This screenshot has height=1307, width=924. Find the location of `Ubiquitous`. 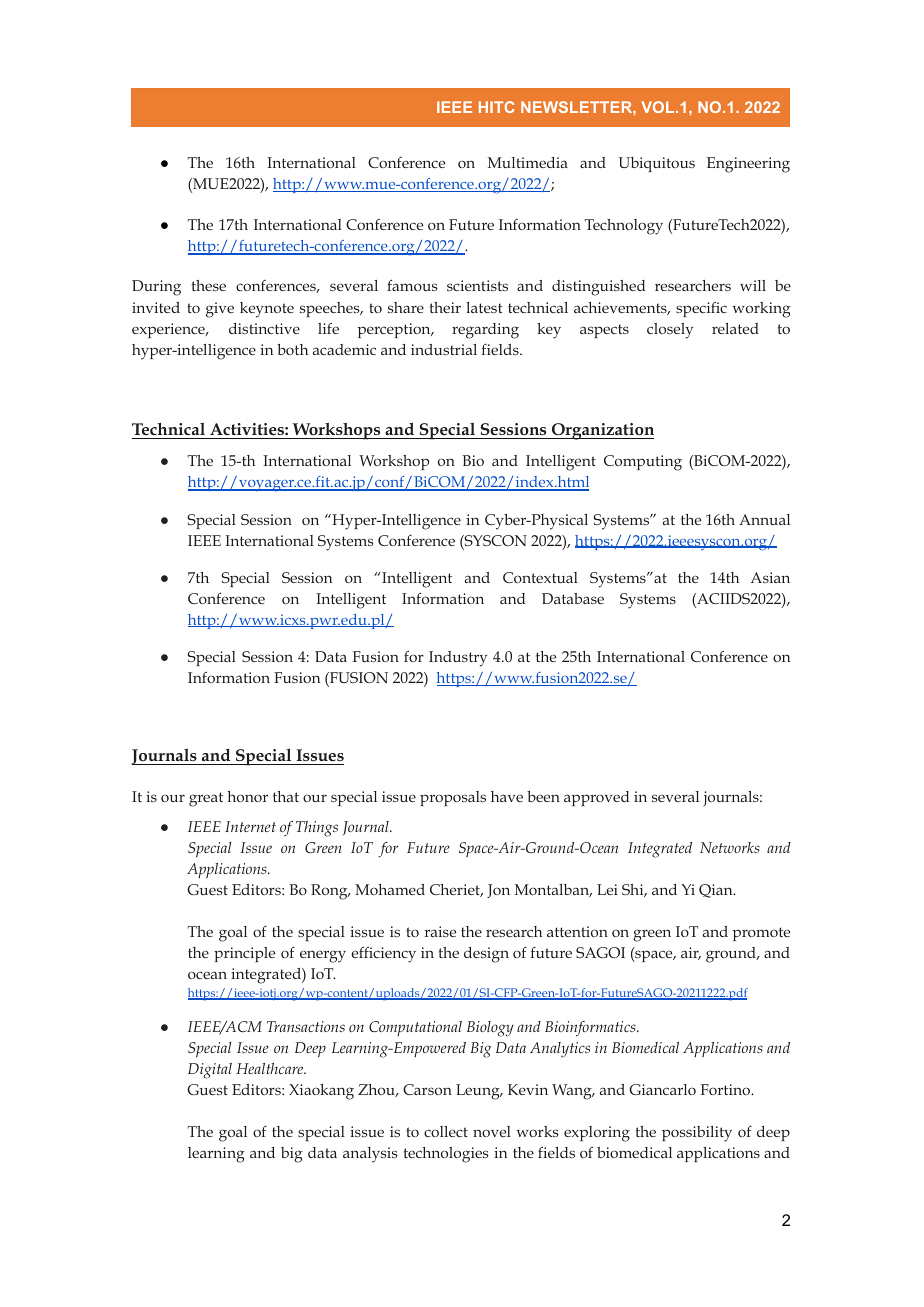

Ubiquitous is located at coordinates (657, 164).
